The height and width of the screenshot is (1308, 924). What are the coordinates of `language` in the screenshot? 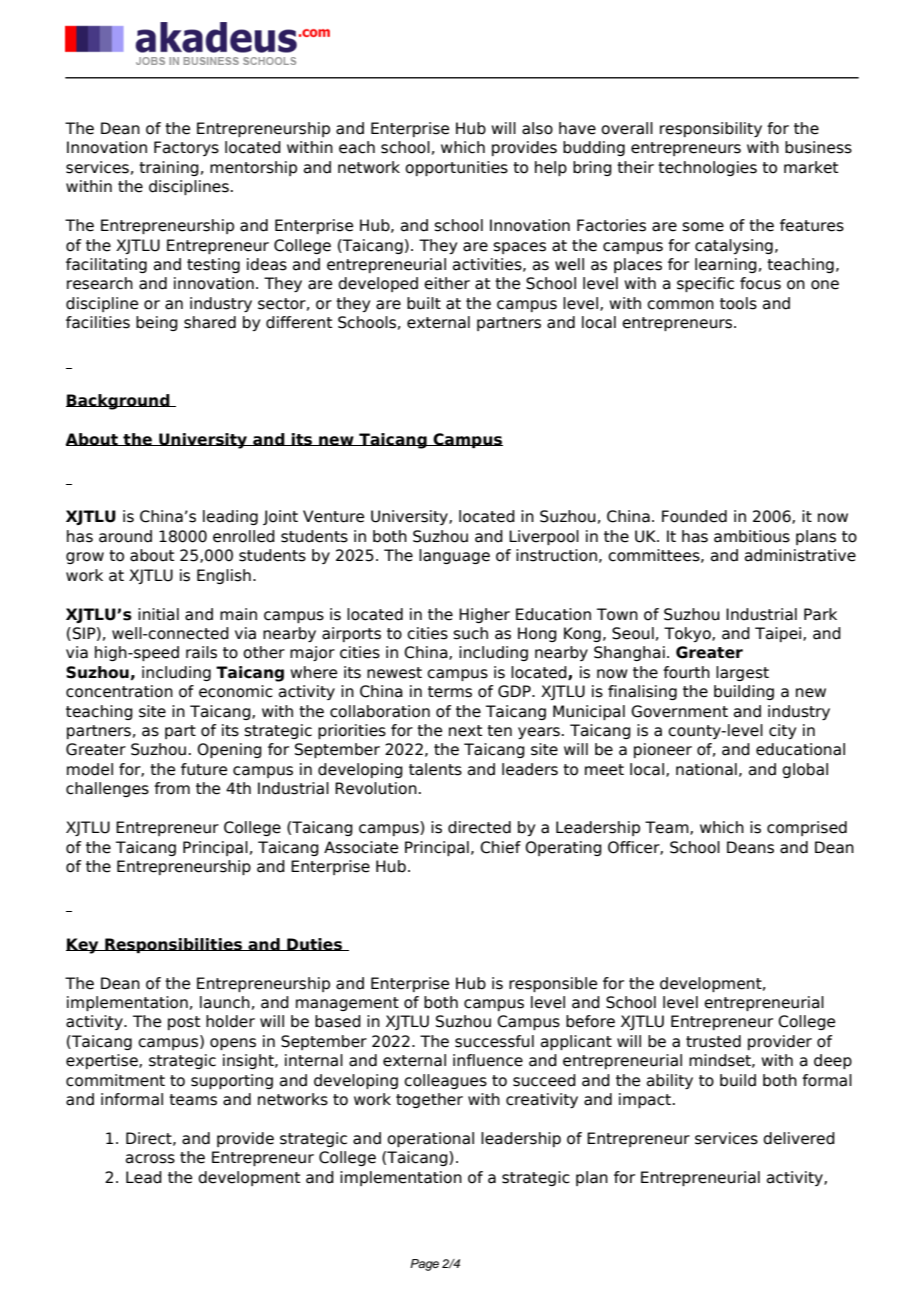 It's located at (454, 556).
